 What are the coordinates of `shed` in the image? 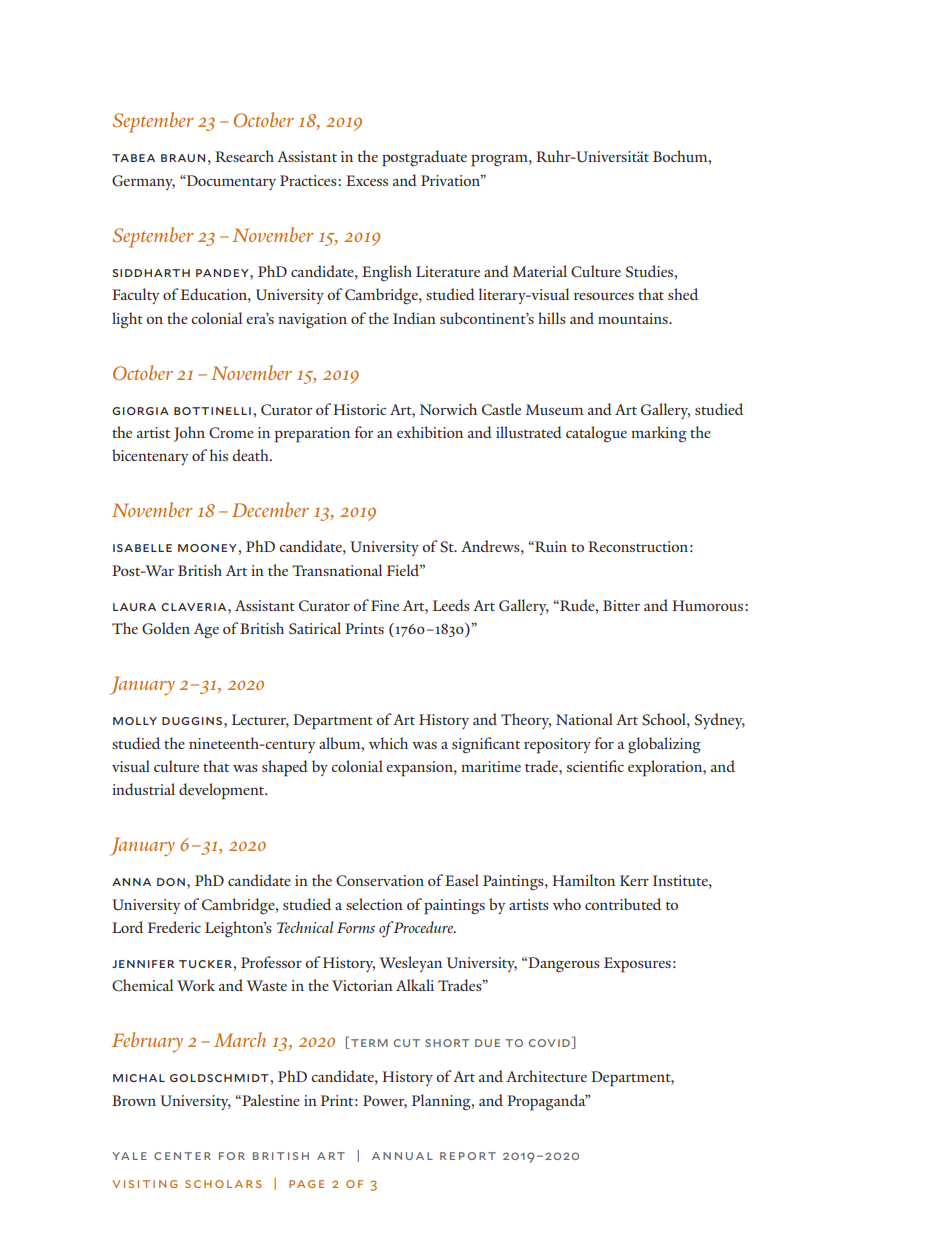 It's located at (683, 294).
